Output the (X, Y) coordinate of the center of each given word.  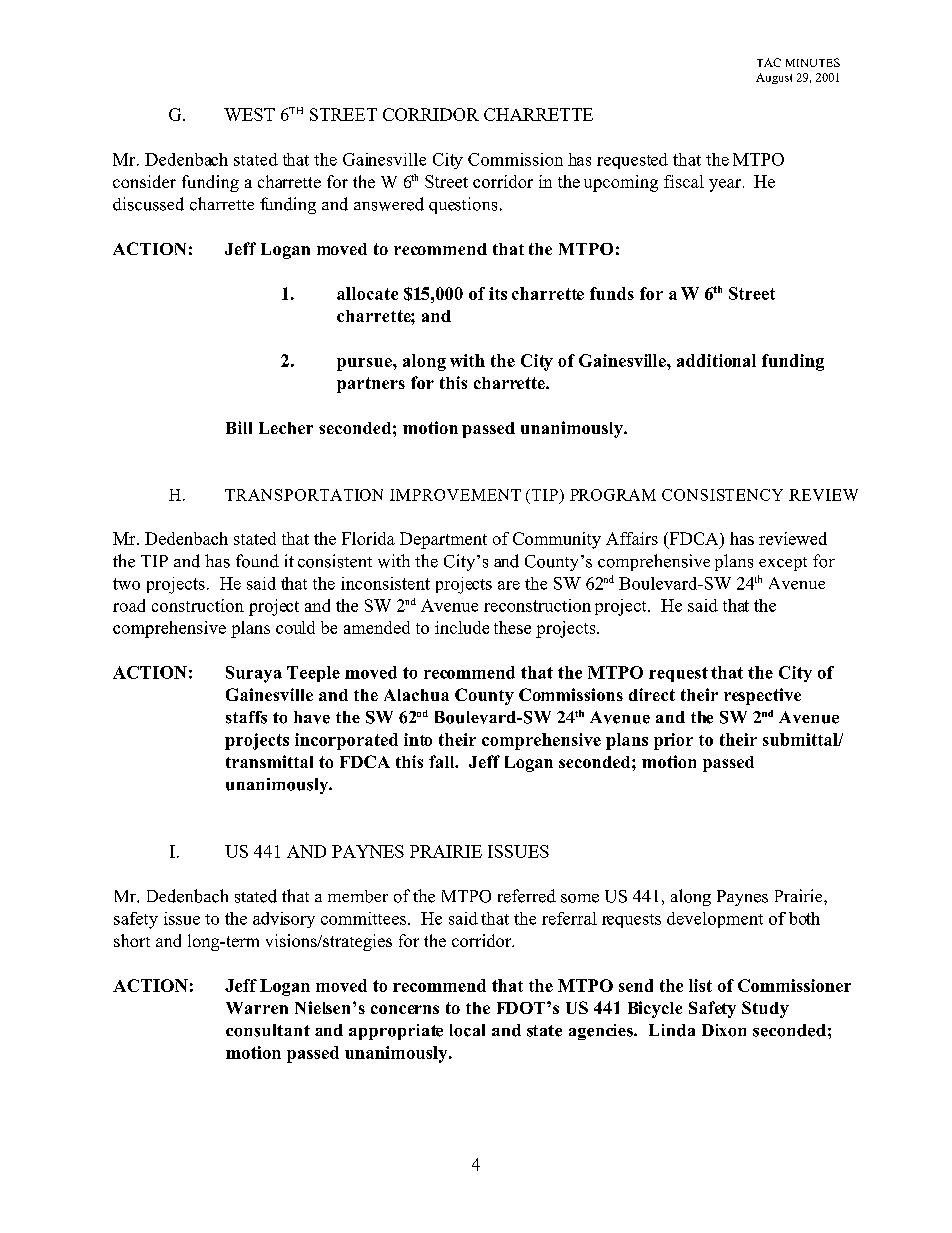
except (783, 564)
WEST (249, 114)
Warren (257, 1008)
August (774, 78)
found (257, 561)
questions (463, 205)
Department (443, 540)
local (467, 1030)
